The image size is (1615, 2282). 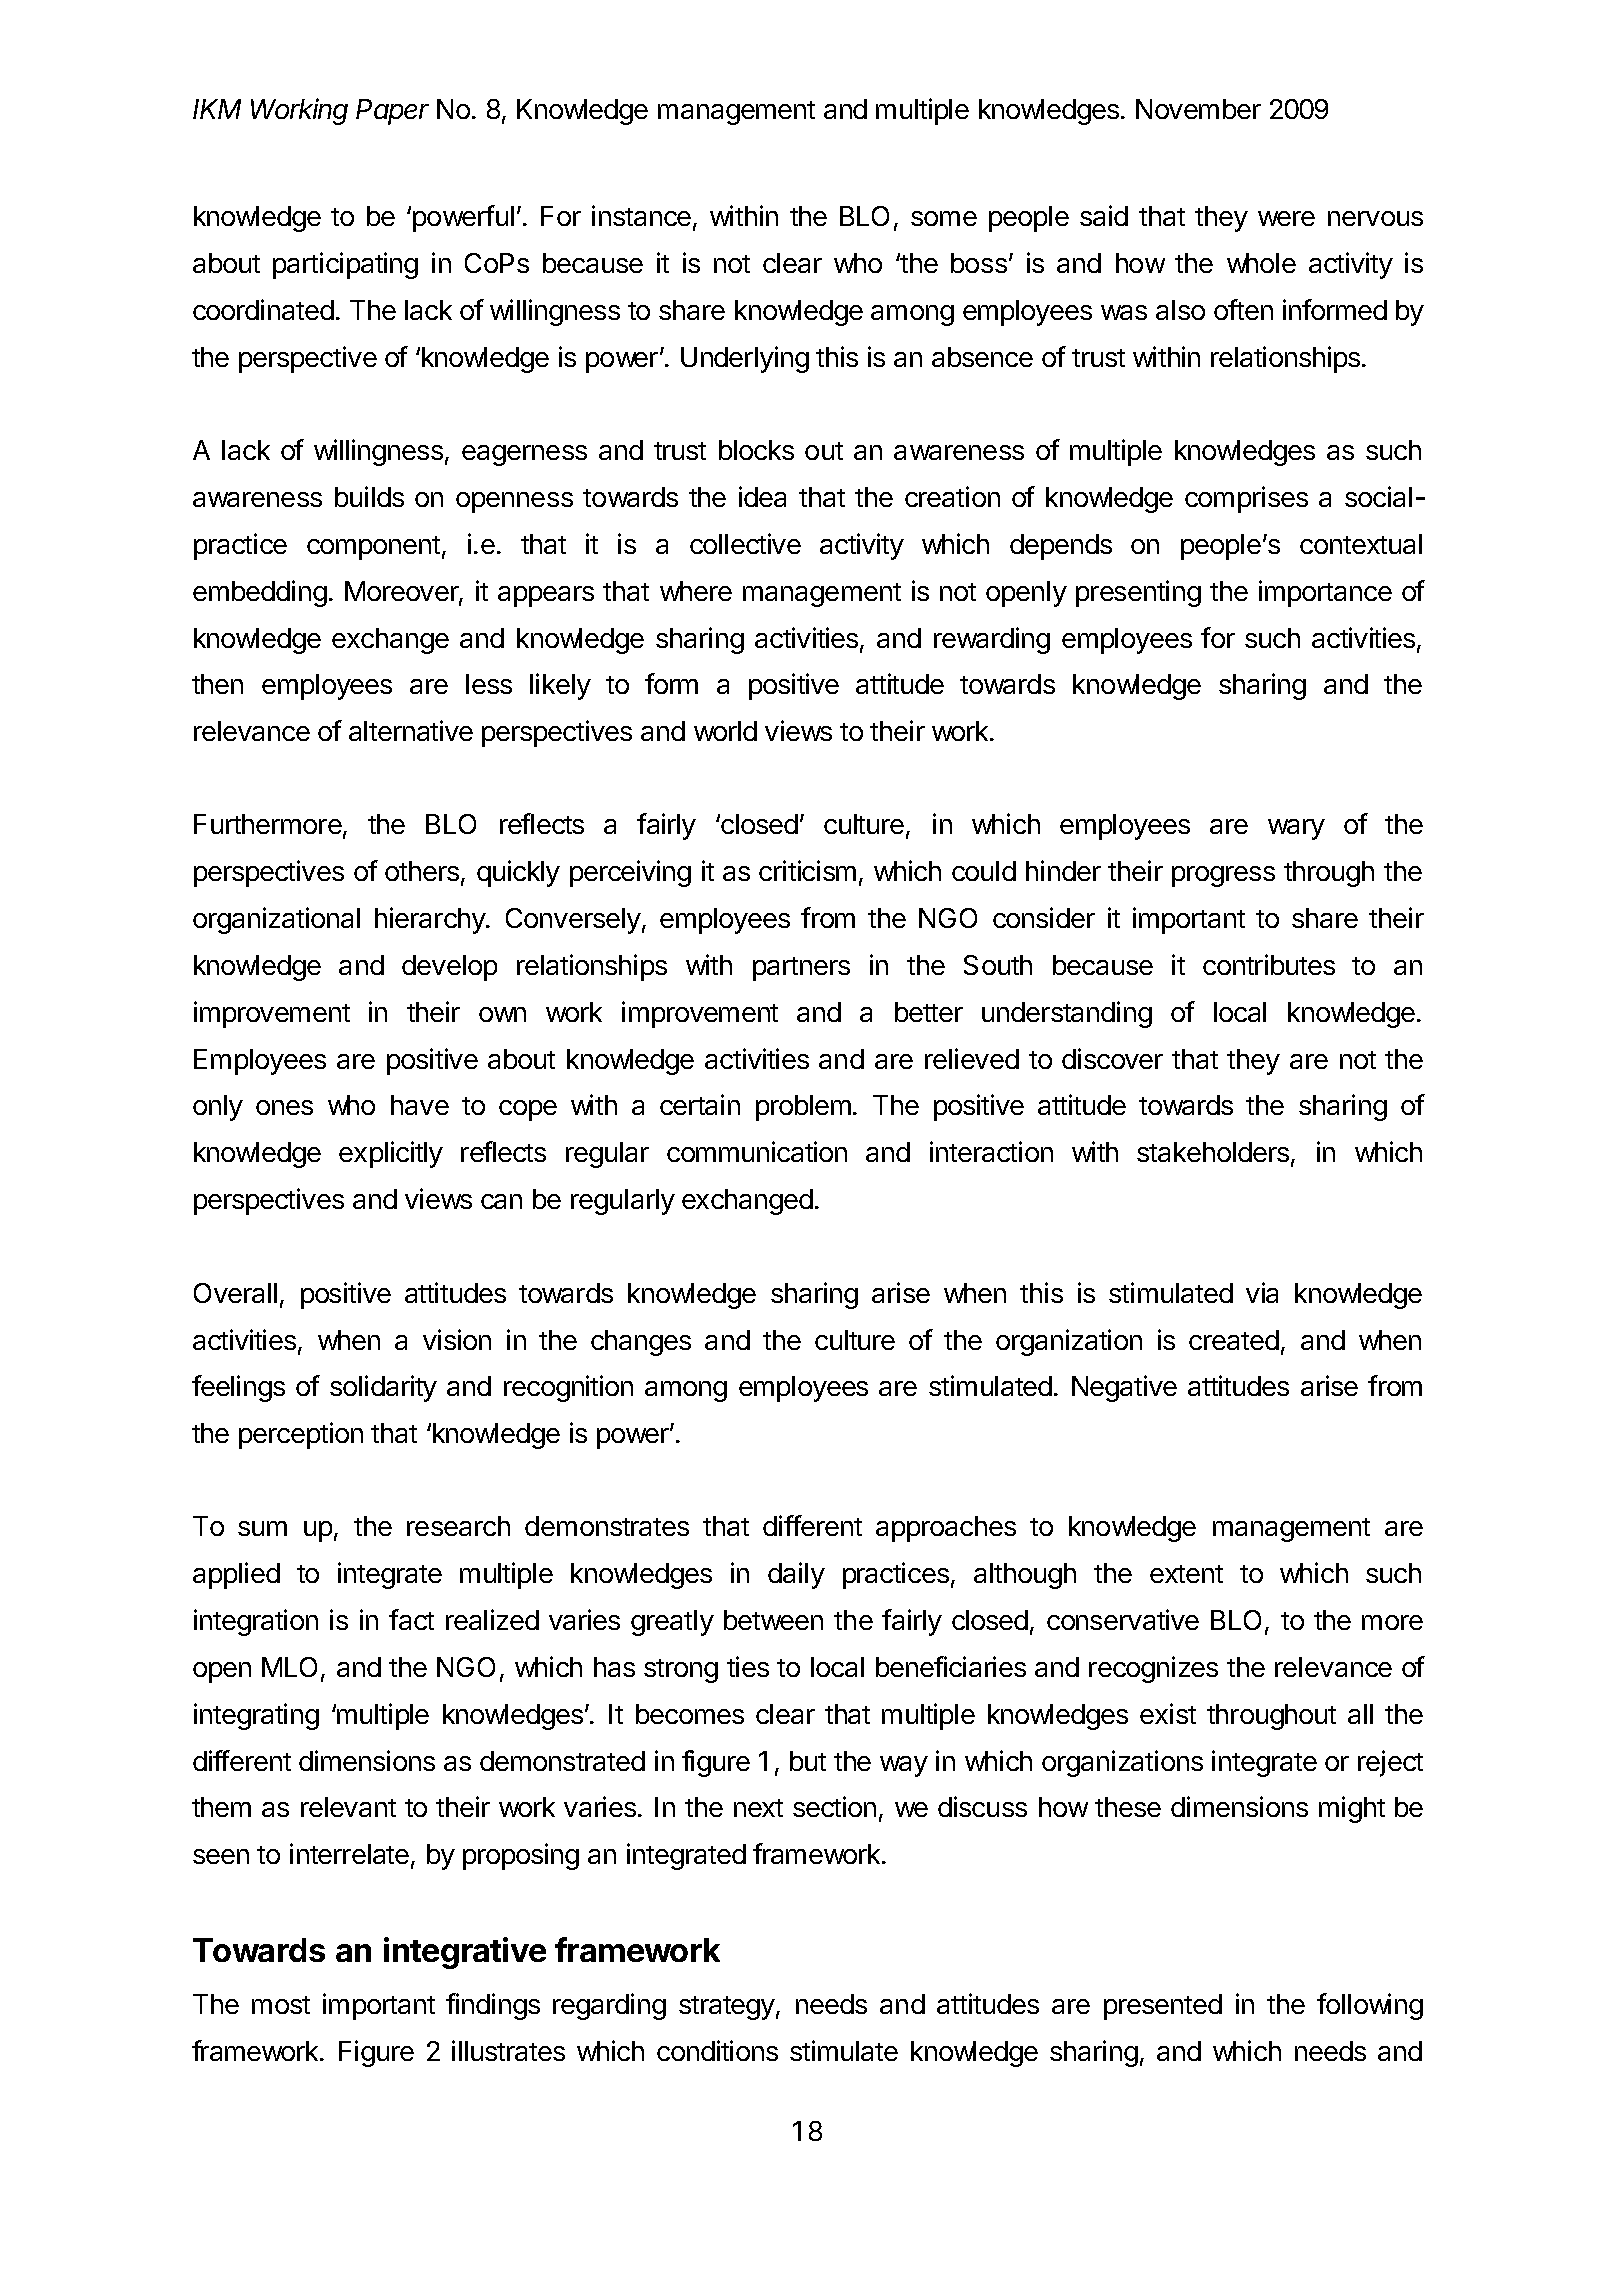 What do you see at coordinates (773, 1620) in the screenshot?
I see `between` at bounding box center [773, 1620].
